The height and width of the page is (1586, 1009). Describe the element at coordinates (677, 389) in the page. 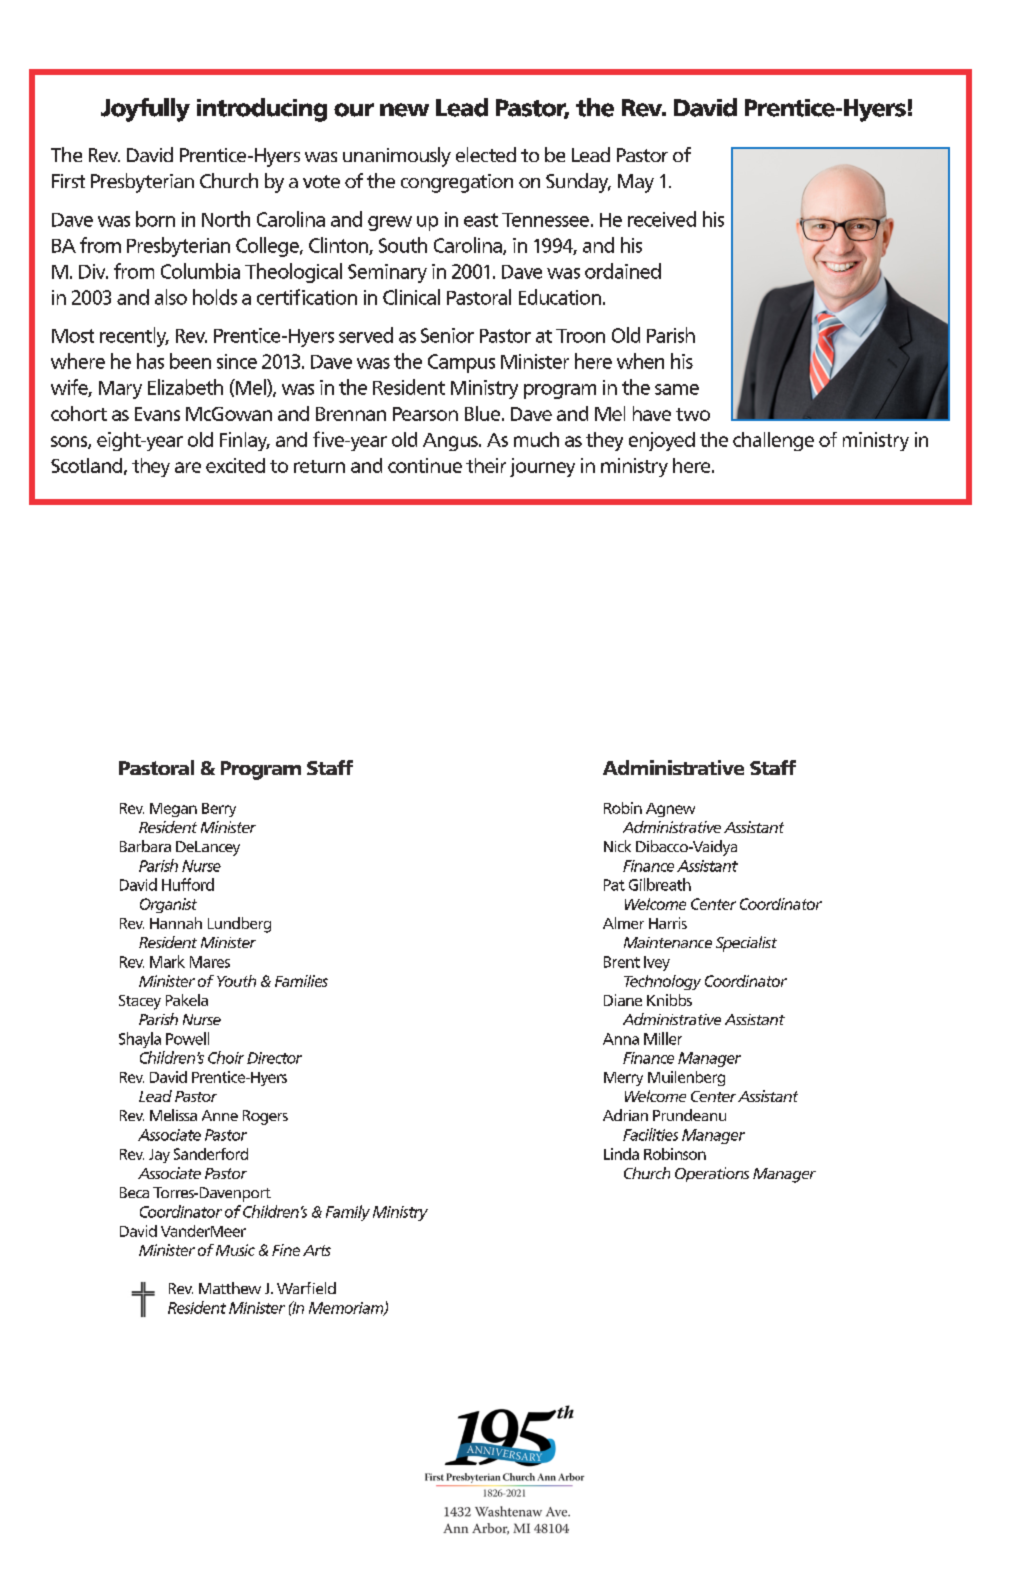

I see `same` at that location.
